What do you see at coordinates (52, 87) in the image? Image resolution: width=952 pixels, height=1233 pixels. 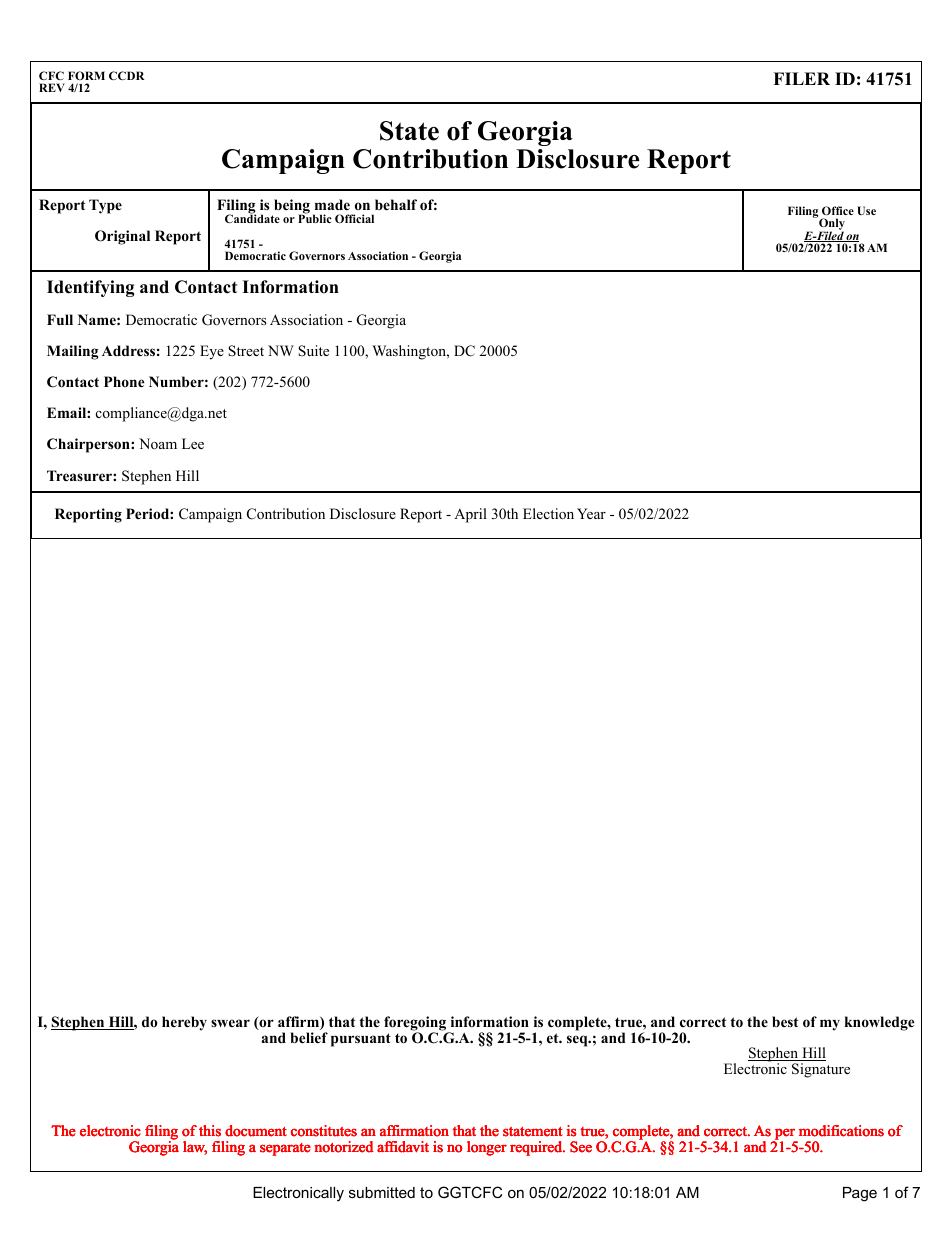 I see `REV` at bounding box center [52, 87].
